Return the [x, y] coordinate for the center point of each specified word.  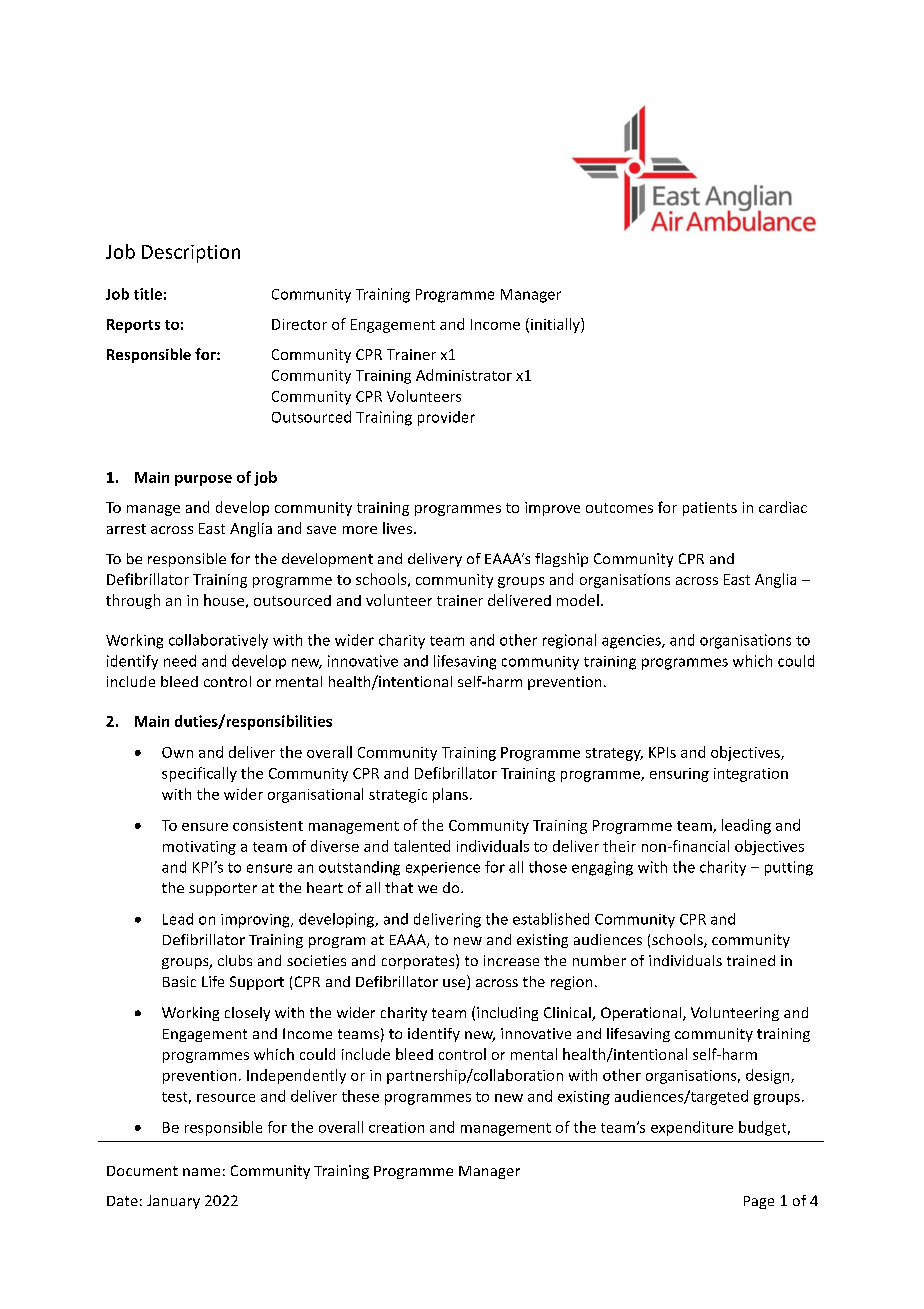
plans [450, 795]
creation [396, 1127]
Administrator [464, 375]
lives [397, 528]
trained [751, 960]
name [201, 1172]
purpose [203, 480]
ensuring [679, 775]
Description [191, 254]
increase [511, 960]
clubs [235, 960]
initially [556, 325]
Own [177, 752]
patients [710, 509]
